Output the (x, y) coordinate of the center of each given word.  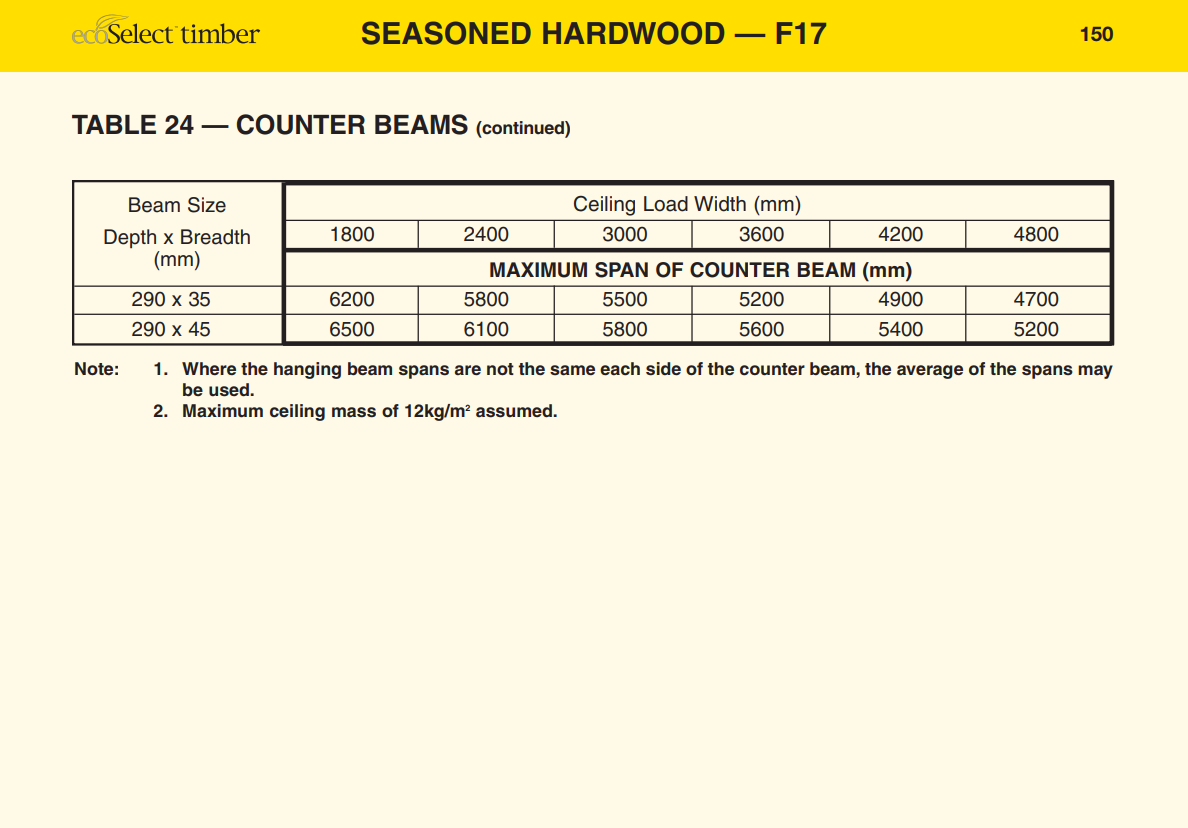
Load (666, 204)
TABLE (114, 124)
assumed (515, 411)
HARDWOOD (634, 33)
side (663, 369)
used (230, 390)
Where (209, 368)
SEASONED (446, 33)
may (1095, 372)
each (620, 369)
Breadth (215, 237)
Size (207, 205)
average (930, 372)
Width (720, 204)
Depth (130, 238)
